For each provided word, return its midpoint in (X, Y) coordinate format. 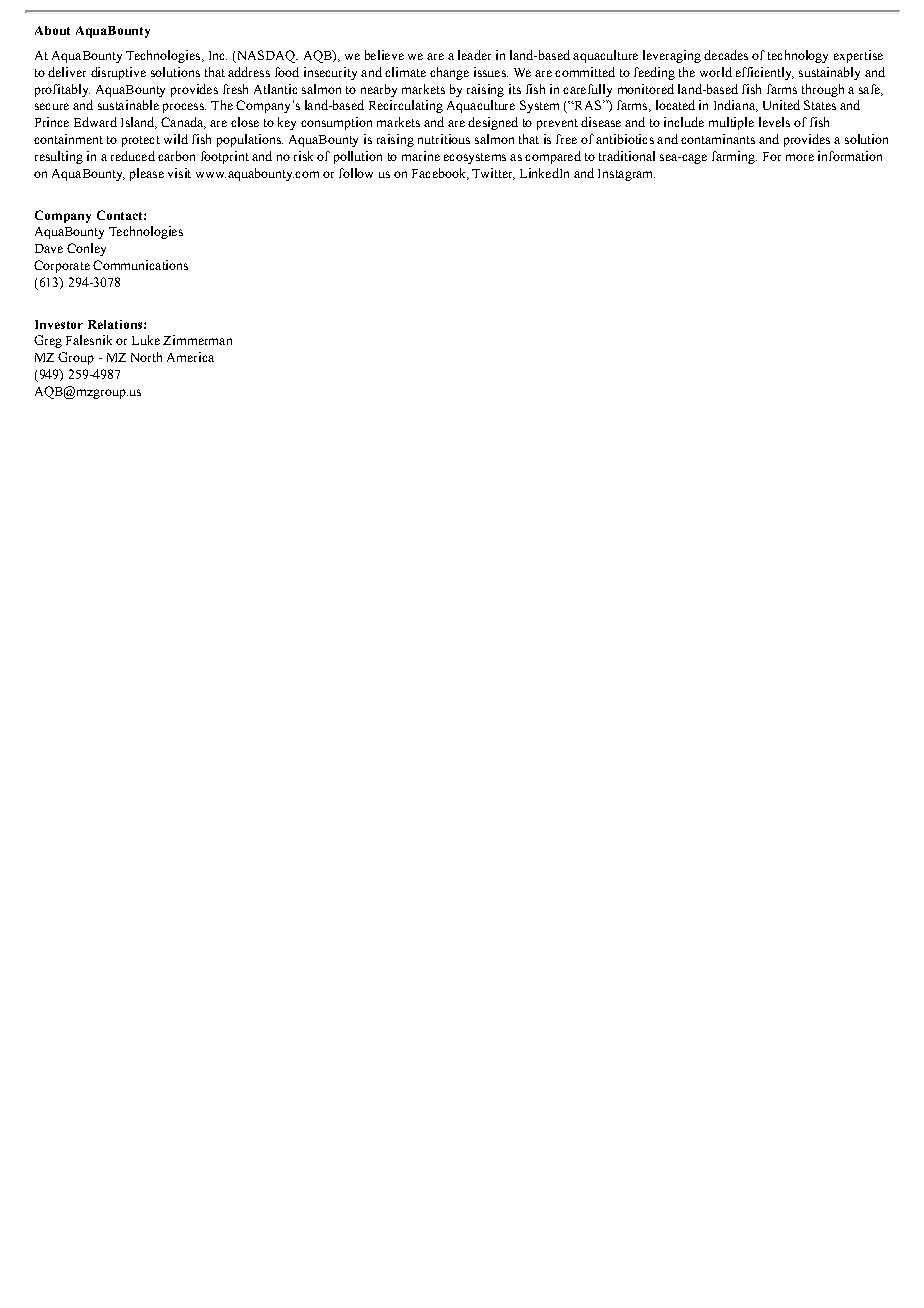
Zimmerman (197, 340)
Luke (146, 340)
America (190, 357)
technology (798, 56)
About (52, 30)
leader (474, 55)
